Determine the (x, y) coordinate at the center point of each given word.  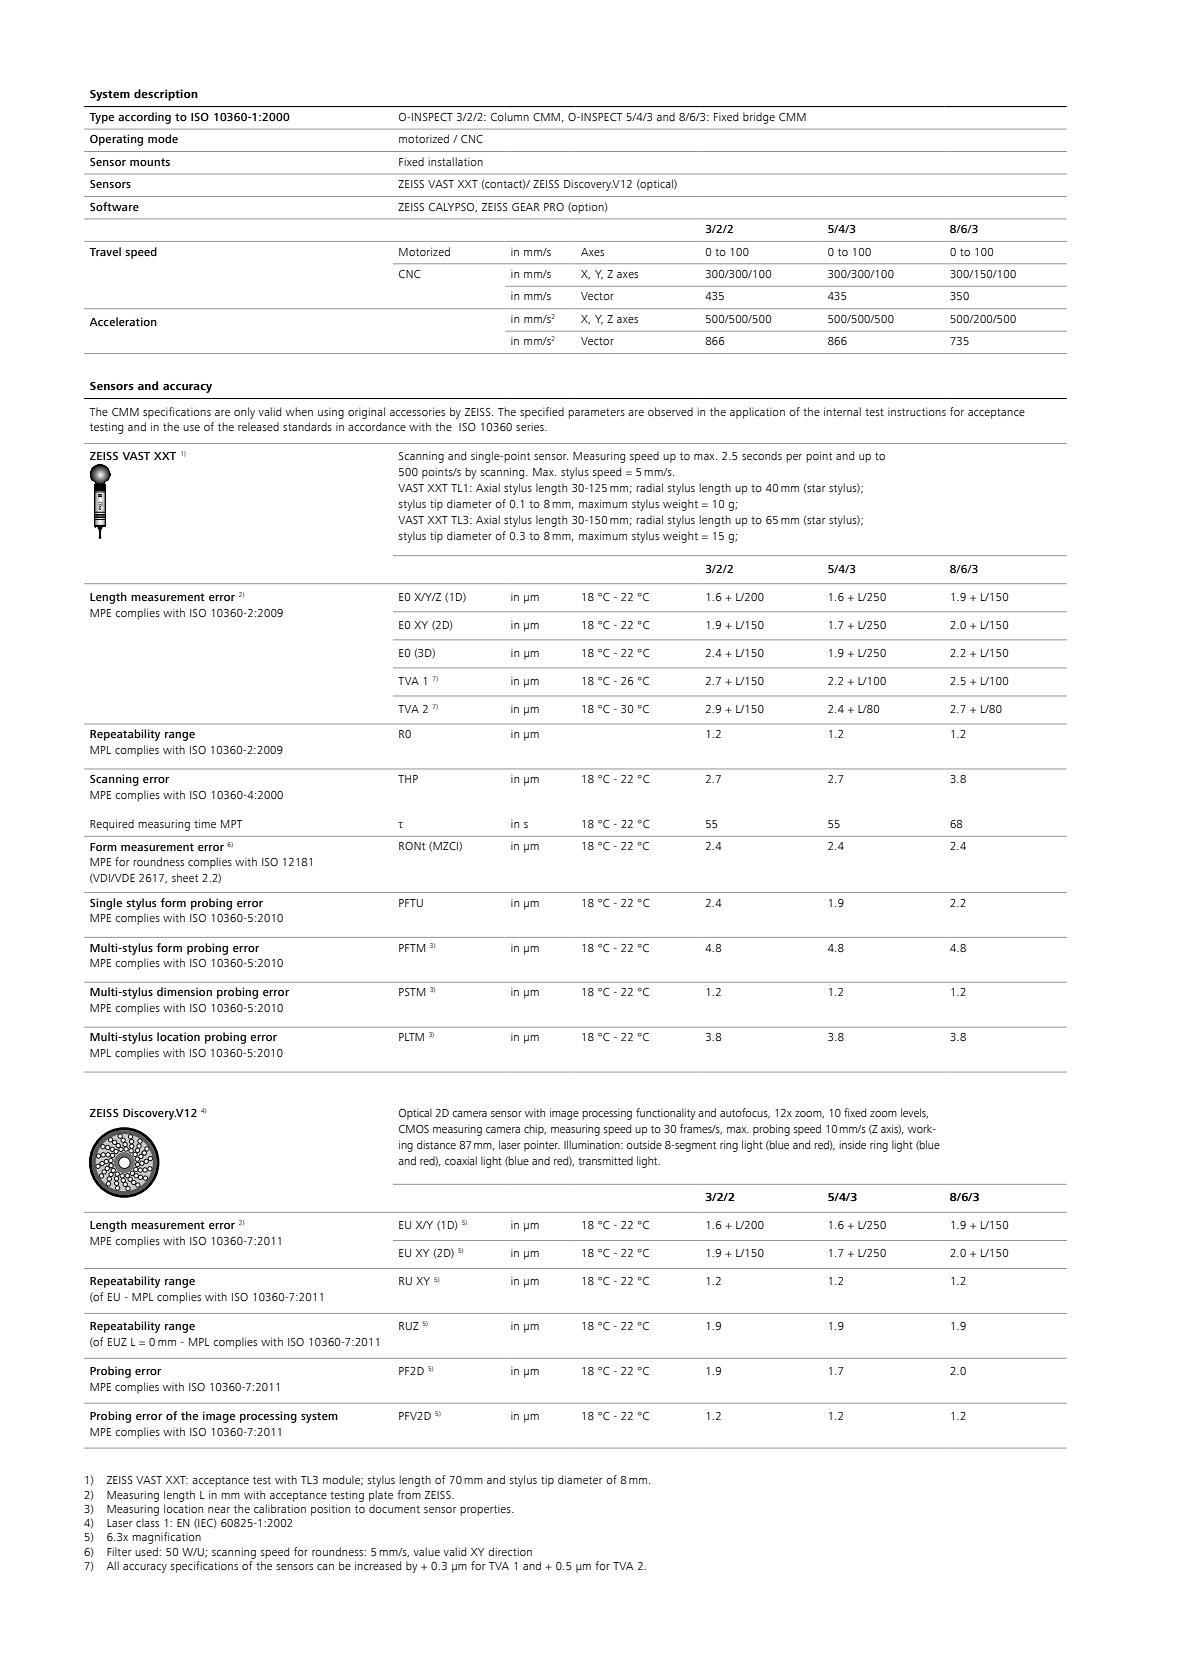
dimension (184, 991)
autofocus (745, 1113)
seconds (762, 455)
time (205, 823)
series (531, 427)
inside (852, 1144)
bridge (759, 118)
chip (535, 1130)
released (258, 426)
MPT (232, 824)
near (219, 1510)
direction (510, 1551)
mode (163, 138)
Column (510, 116)
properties (486, 1510)
